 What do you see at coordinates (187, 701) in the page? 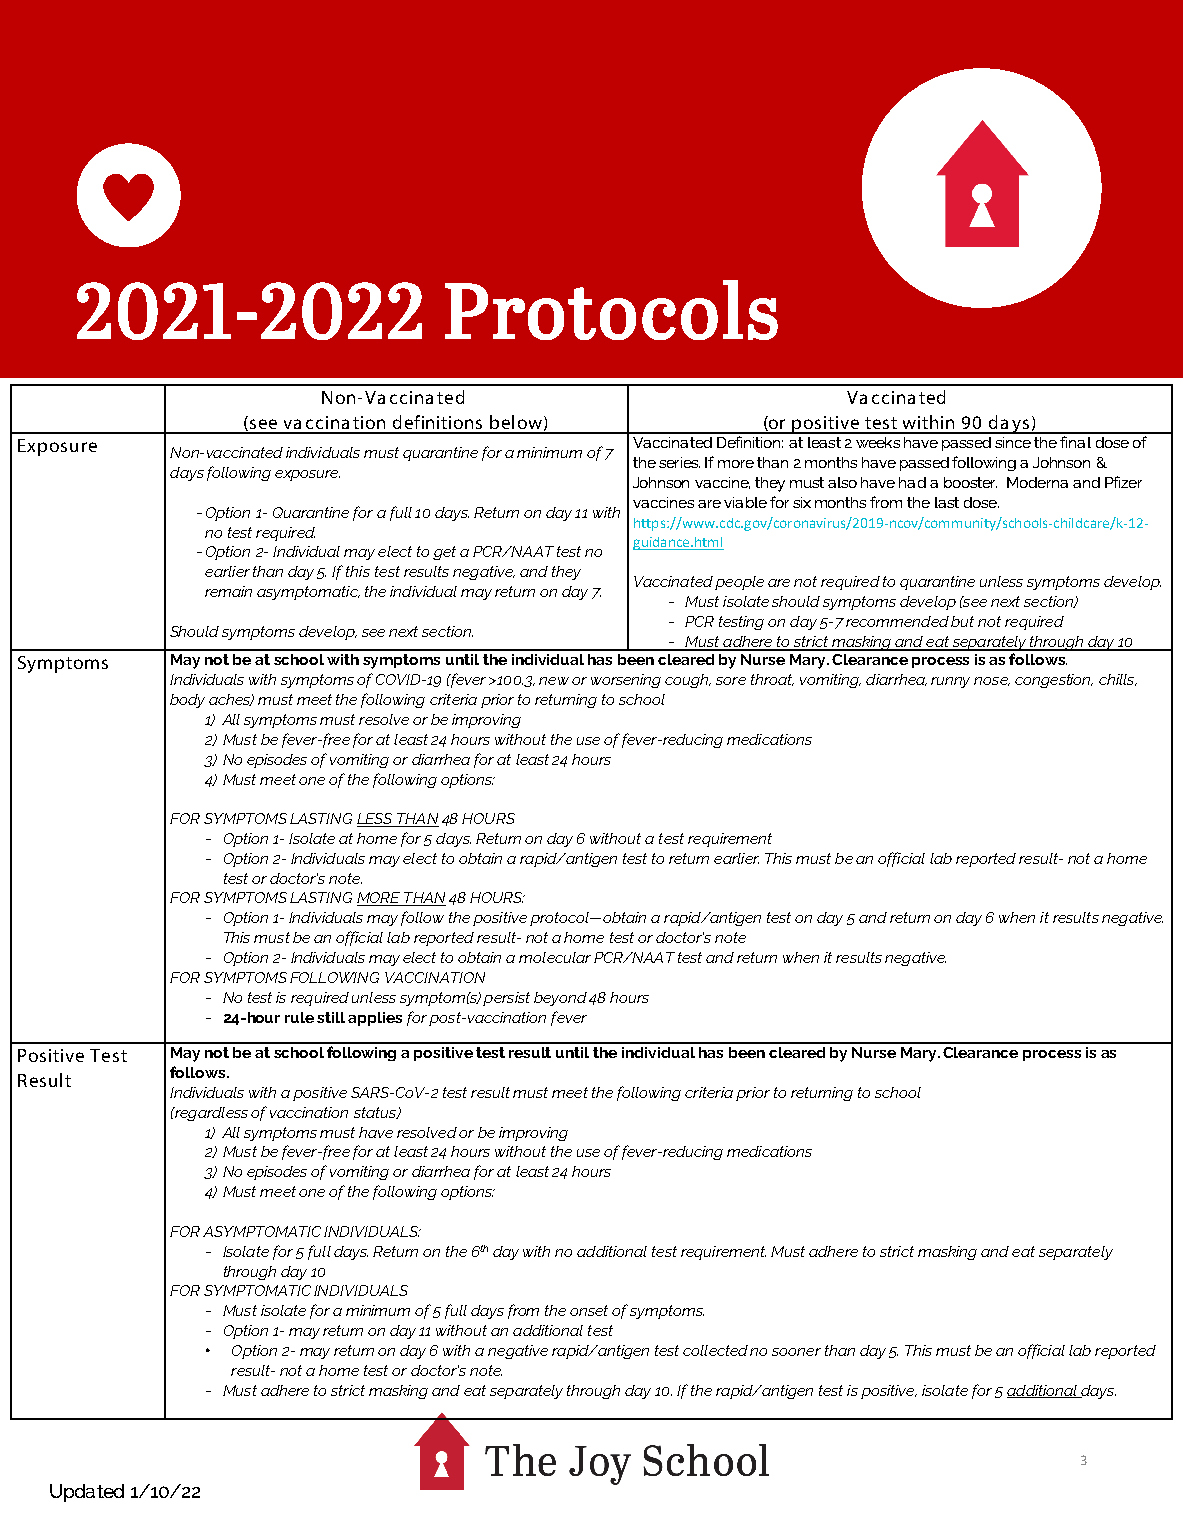
I see `body` at bounding box center [187, 701].
